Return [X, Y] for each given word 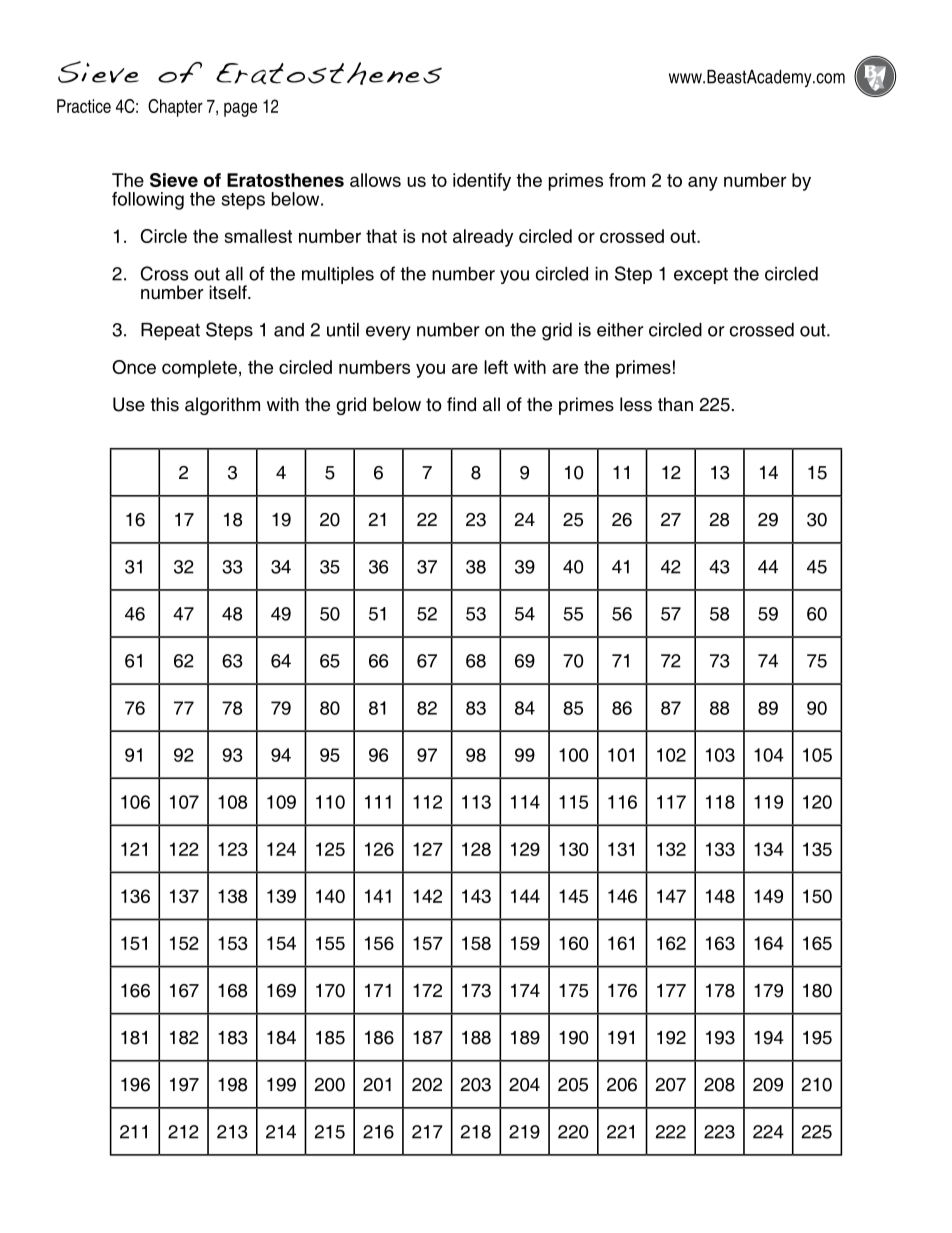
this [165, 404]
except [701, 275]
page [240, 109]
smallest [258, 236]
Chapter [175, 108]
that [381, 236]
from [627, 180]
